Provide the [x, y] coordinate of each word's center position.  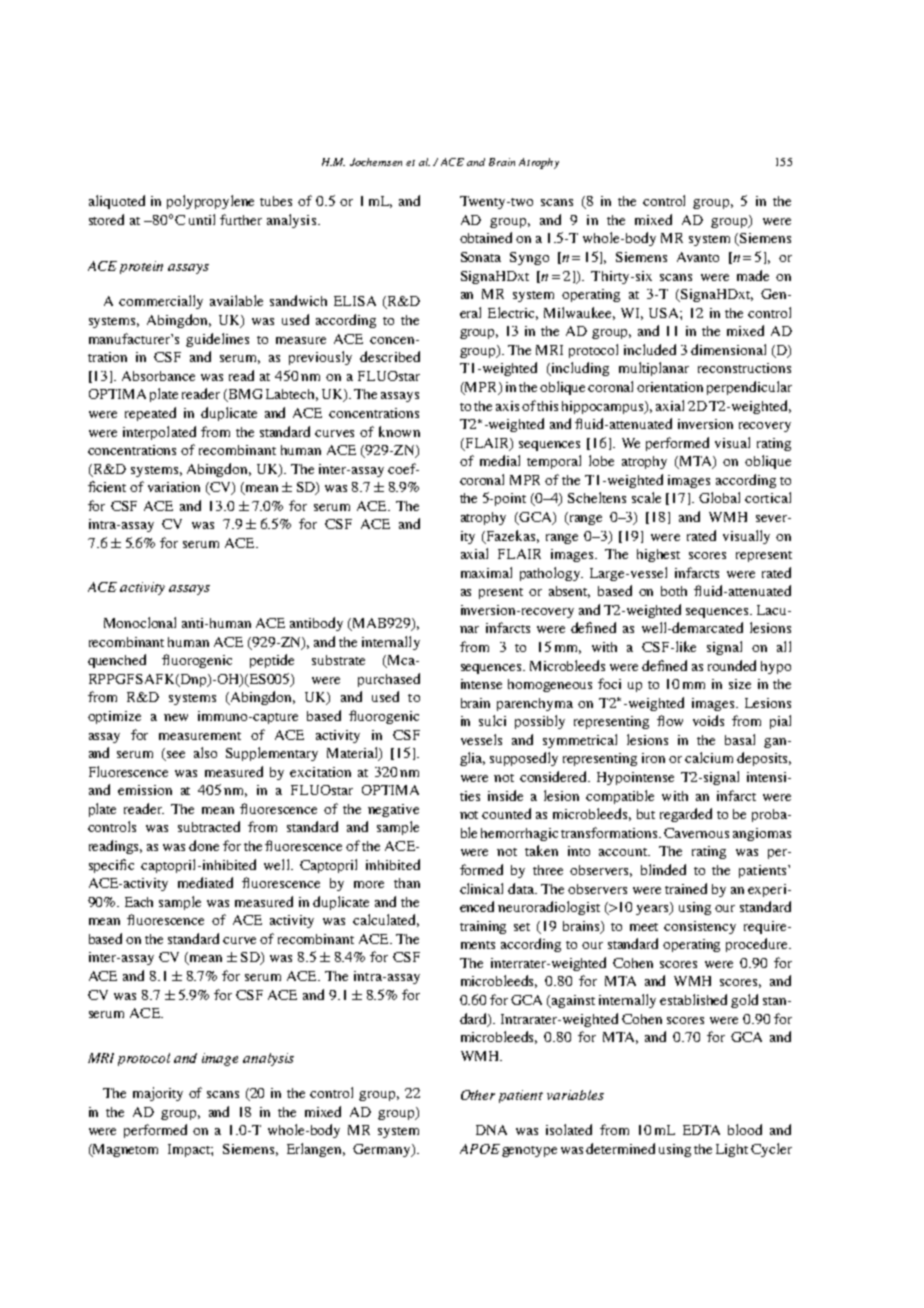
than [407, 883]
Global [719, 497]
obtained [486, 237]
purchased [389, 680]
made [753, 275]
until [202, 219]
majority [158, 1094]
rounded [732, 665]
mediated [205, 882]
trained [686, 888]
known [399, 431]
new [176, 717]
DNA [491, 1130]
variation [174, 487]
